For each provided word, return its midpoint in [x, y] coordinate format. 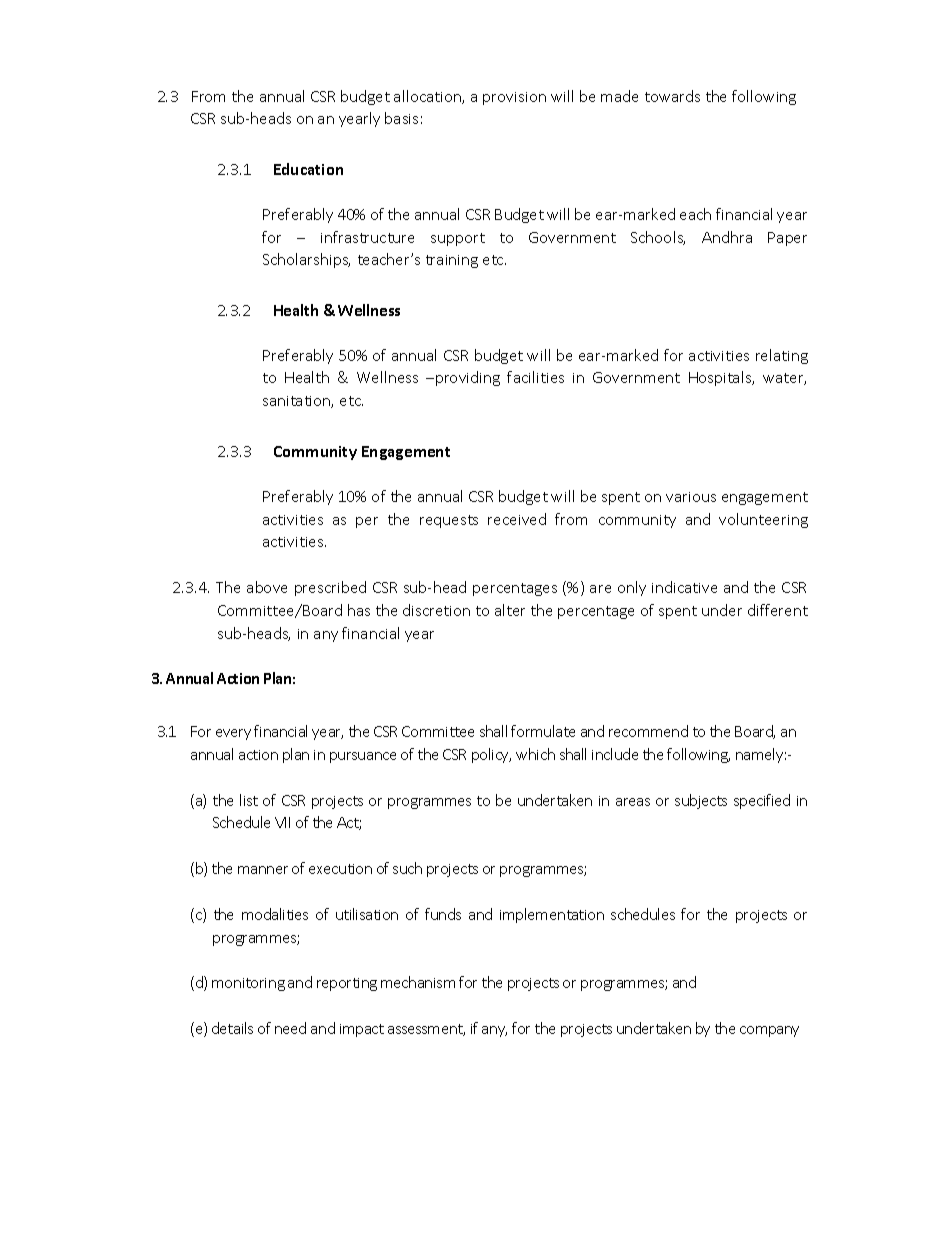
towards [672, 96]
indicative [684, 587]
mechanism [418, 982]
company [769, 1031]
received [517, 519]
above [267, 587]
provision [514, 98]
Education [308, 169]
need [290, 1028]
